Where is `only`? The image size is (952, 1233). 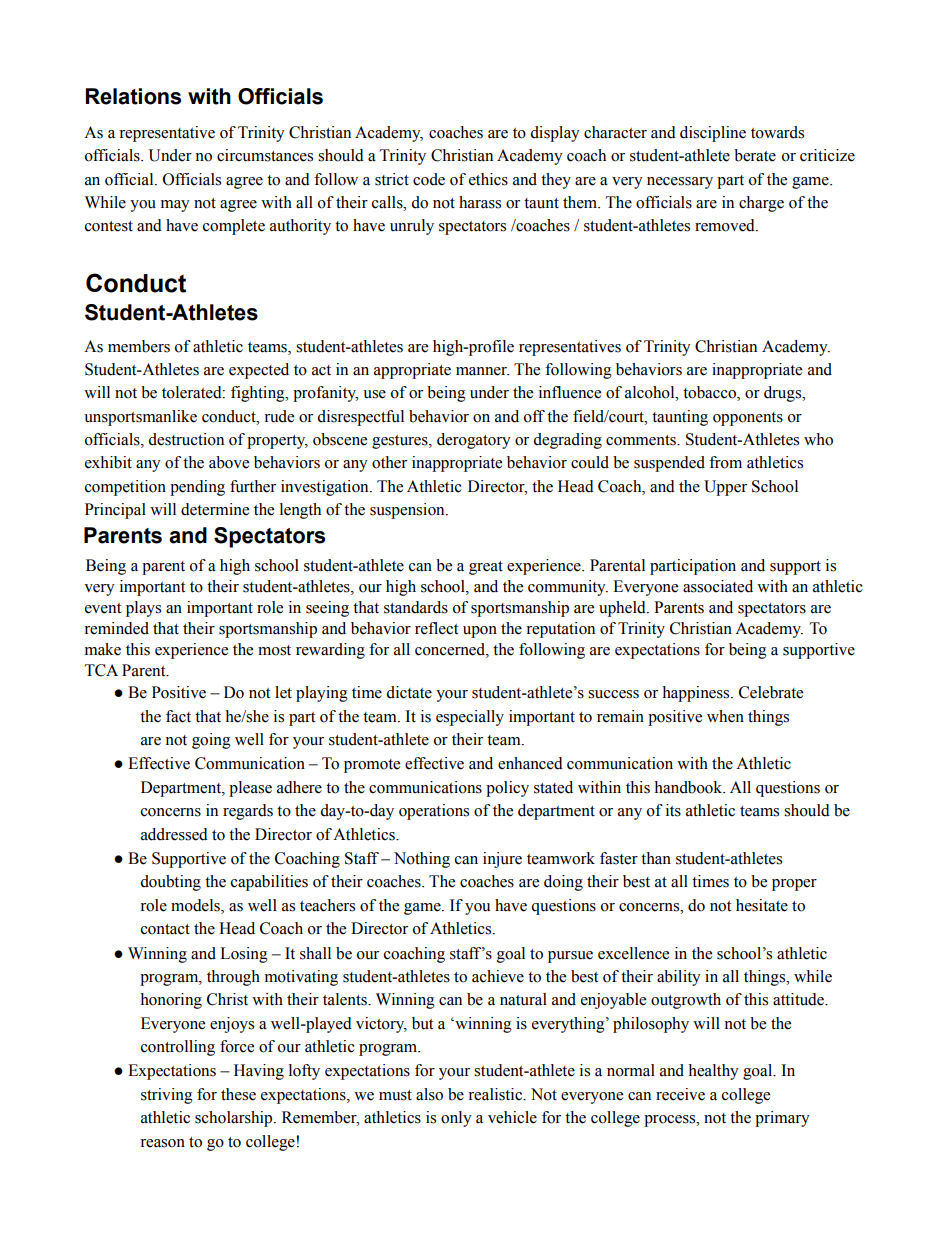
only is located at coordinates (456, 1119).
